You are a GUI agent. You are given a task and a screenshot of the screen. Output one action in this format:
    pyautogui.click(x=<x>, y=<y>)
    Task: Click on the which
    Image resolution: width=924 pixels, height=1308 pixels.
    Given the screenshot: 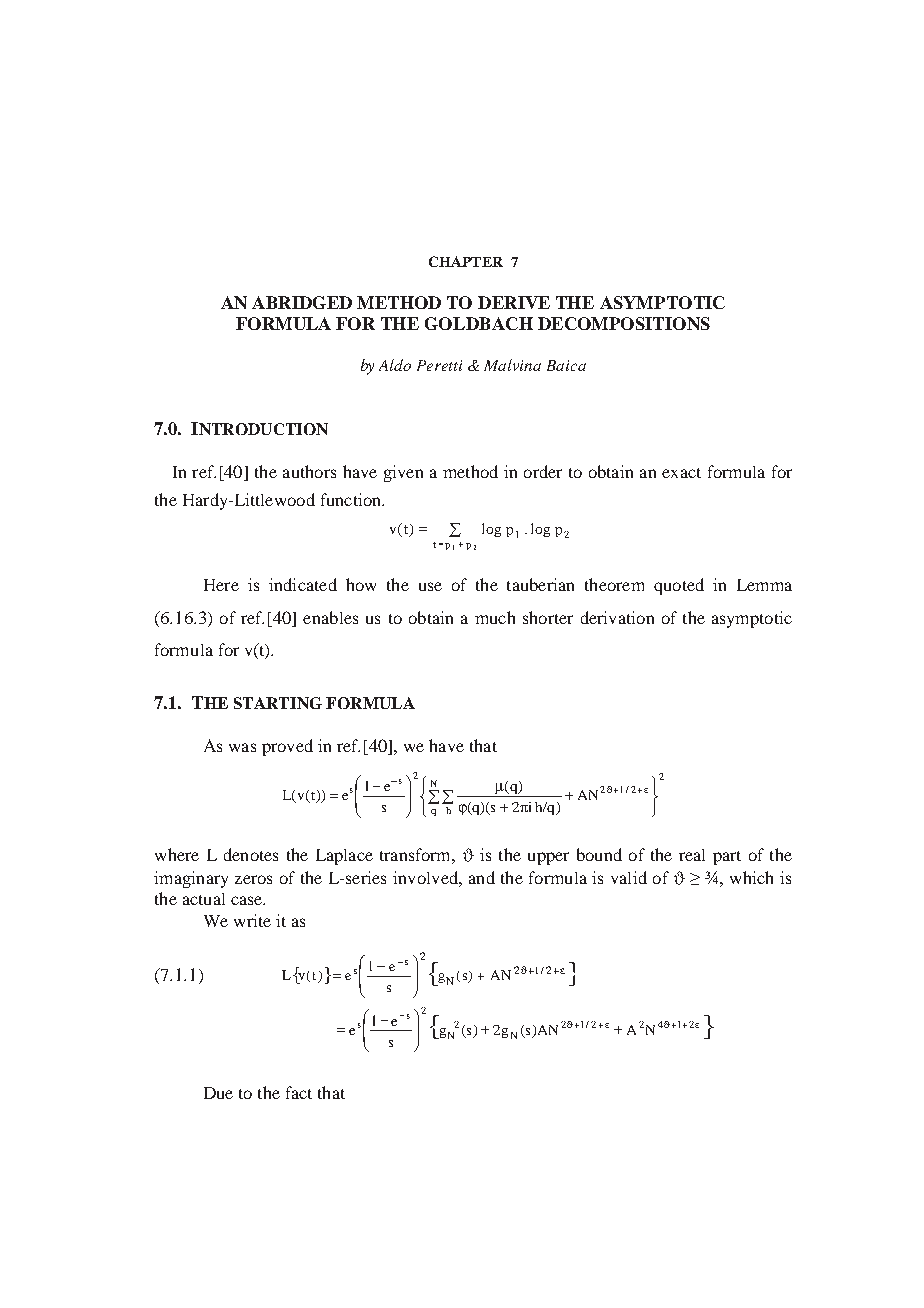 What is the action you would take?
    pyautogui.click(x=751, y=877)
